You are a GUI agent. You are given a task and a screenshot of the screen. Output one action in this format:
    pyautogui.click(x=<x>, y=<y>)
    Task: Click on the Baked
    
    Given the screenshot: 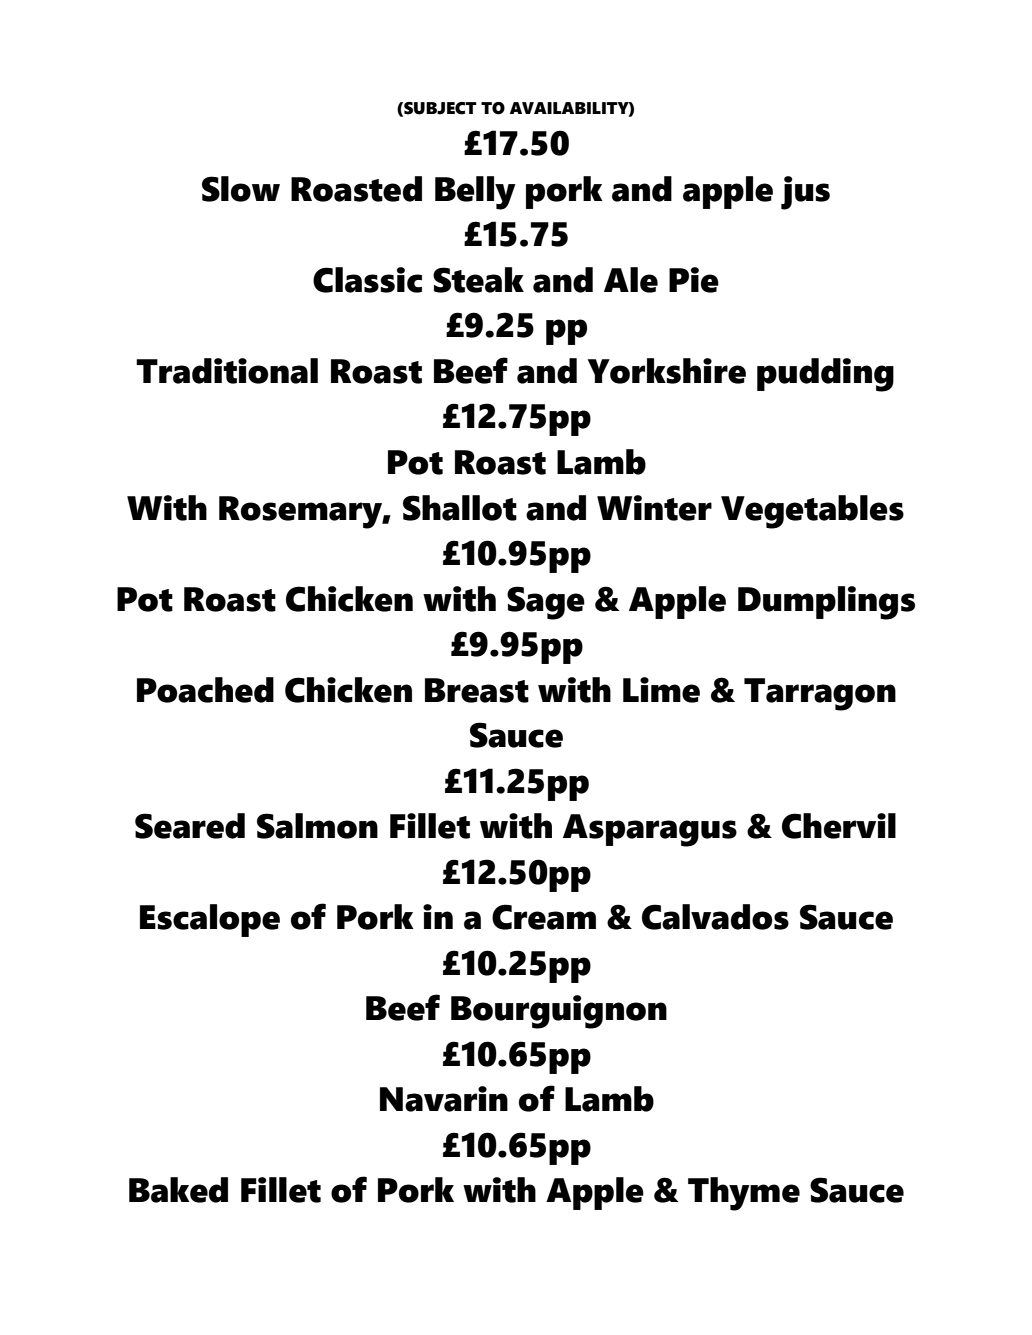 What is the action you would take?
    pyautogui.click(x=178, y=1190)
